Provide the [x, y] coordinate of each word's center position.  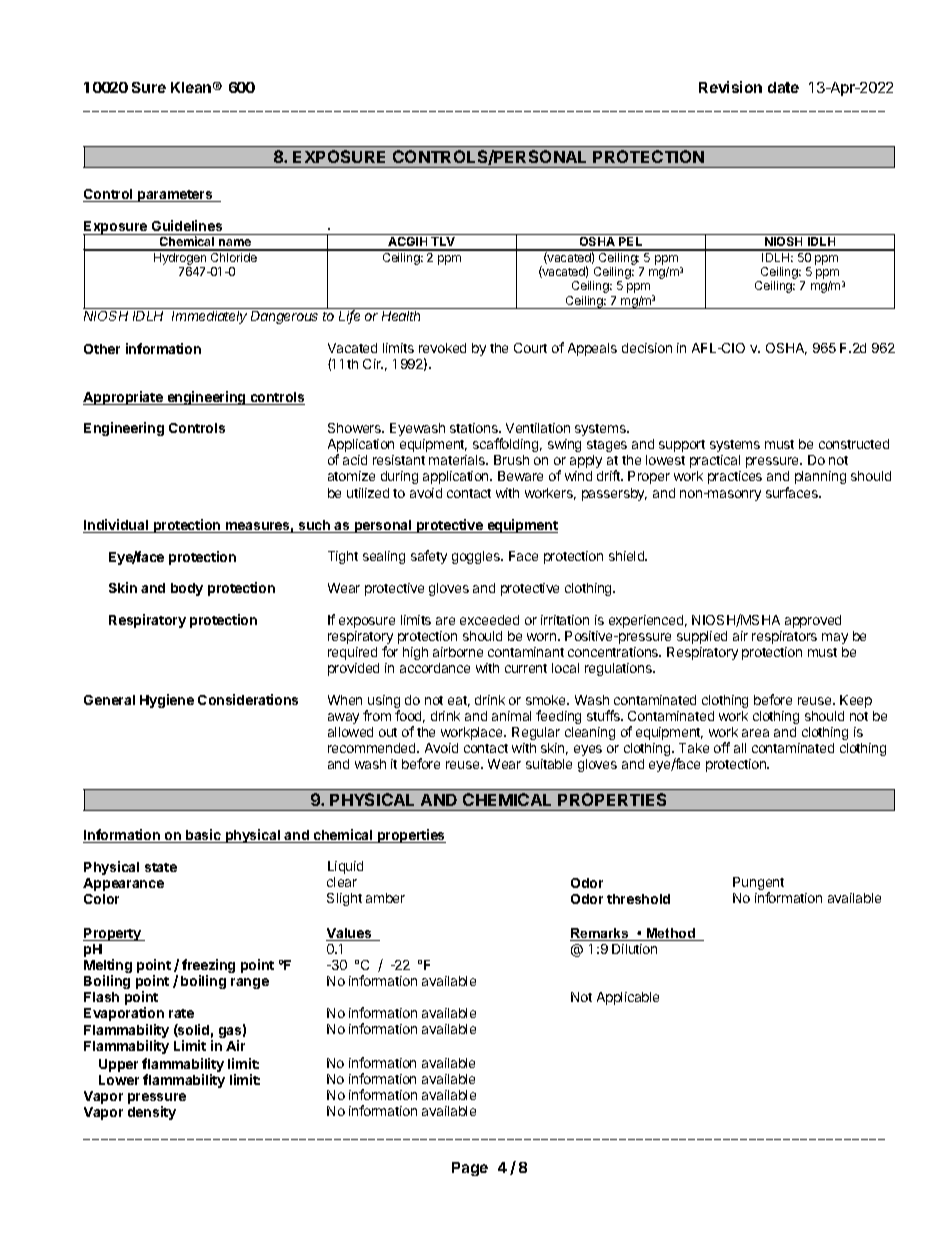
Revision [730, 87]
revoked [442, 348]
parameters [175, 196]
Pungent [758, 885]
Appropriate [124, 398]
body [187, 589]
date [783, 87]
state [161, 867]
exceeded [489, 620]
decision [647, 348]
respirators [784, 637]
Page [470, 1169]
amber [385, 898]
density [152, 1113]
